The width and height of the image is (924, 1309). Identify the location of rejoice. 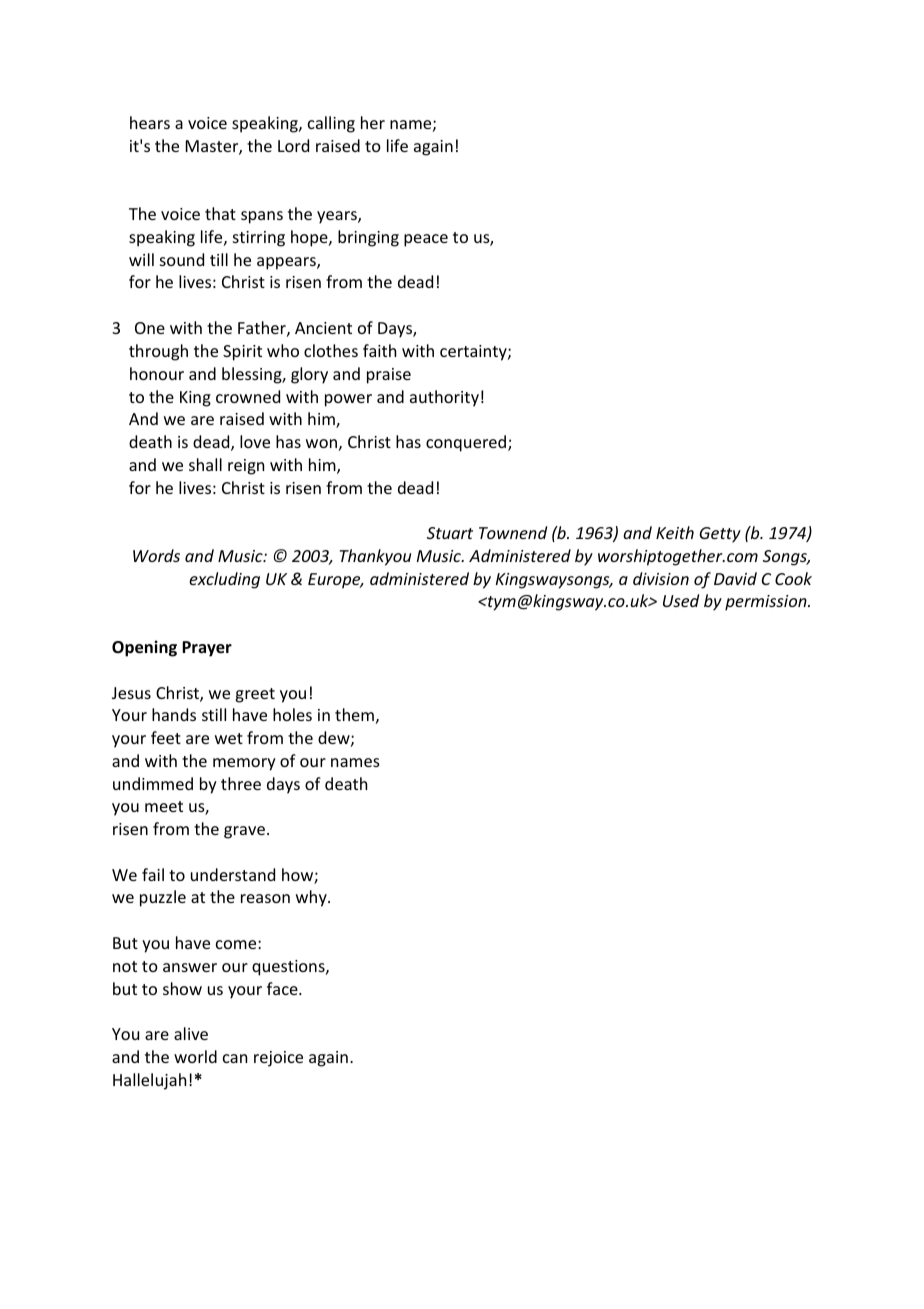
(278, 1059).
